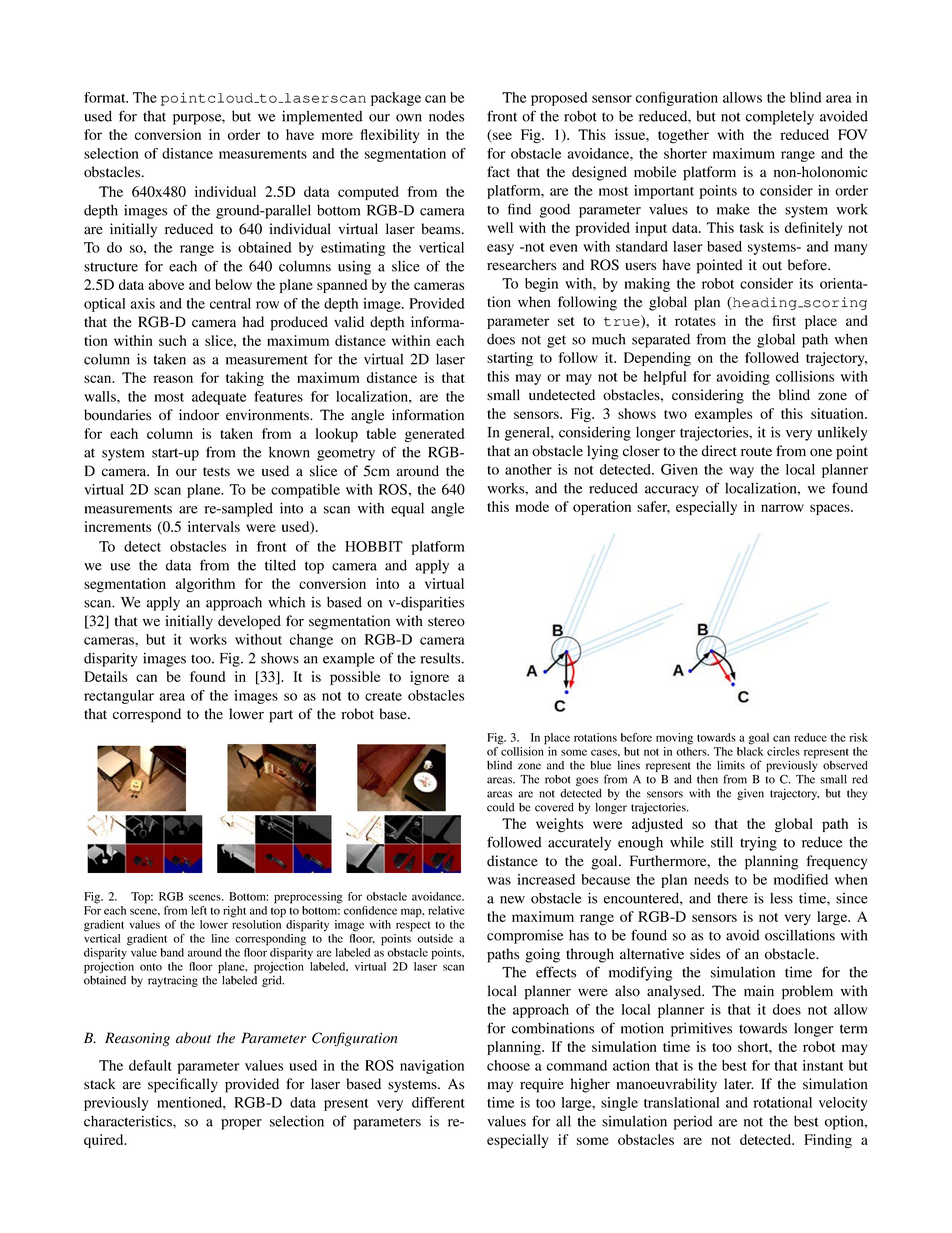 This screenshot has width=952, height=1233. Describe the element at coordinates (782, 508) in the screenshot. I see `narrow` at that location.
